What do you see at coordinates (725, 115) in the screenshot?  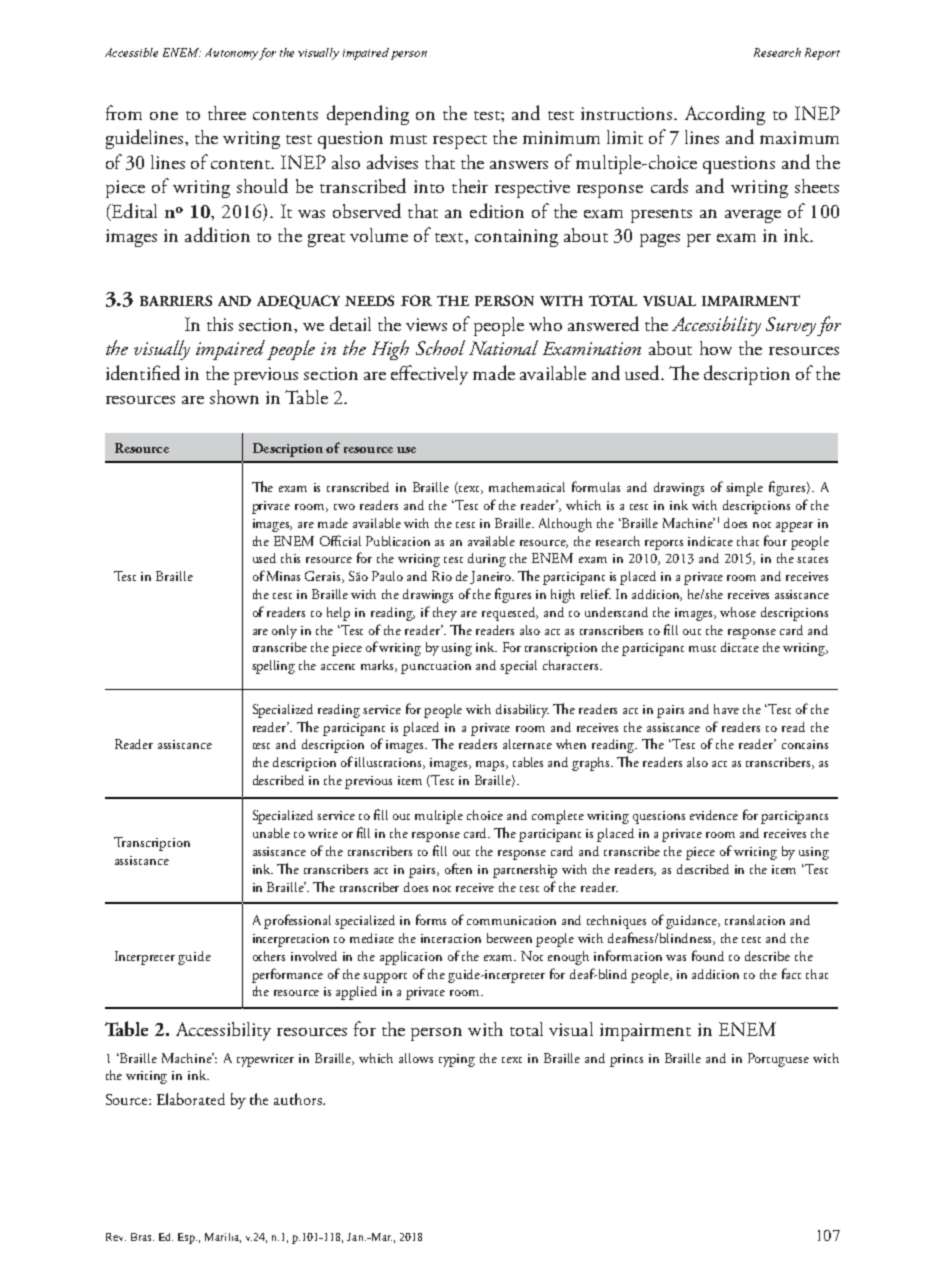 I see `According` at bounding box center [725, 115].
